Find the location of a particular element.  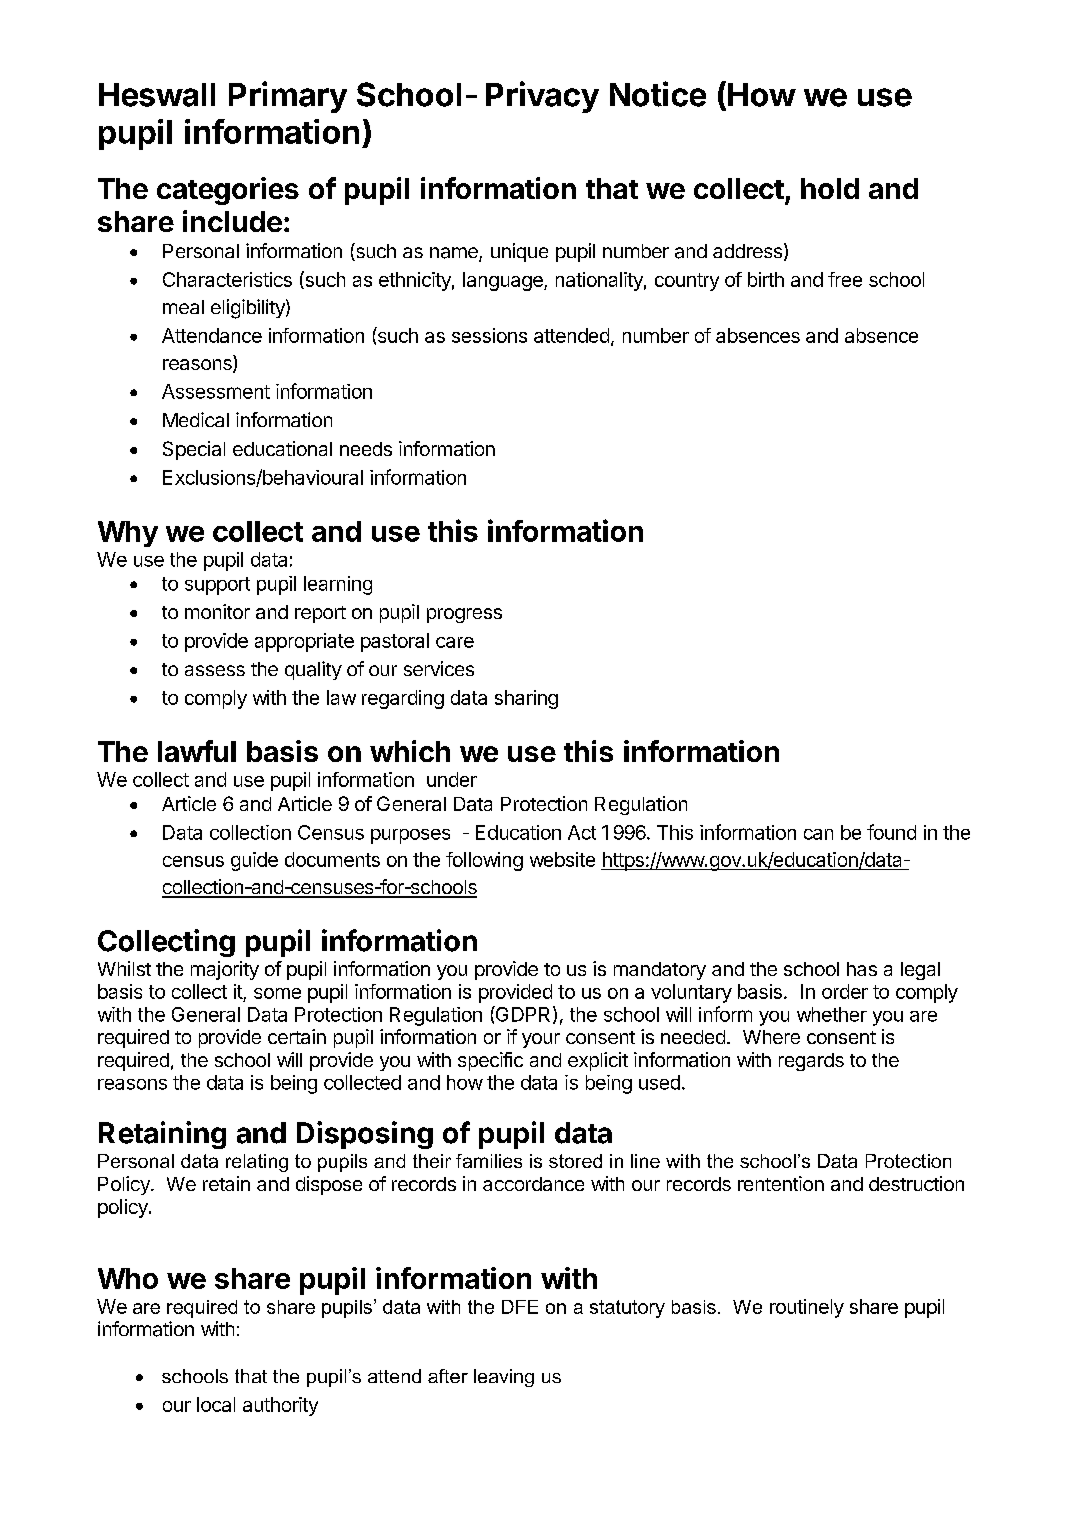

local is located at coordinates (216, 1404).
